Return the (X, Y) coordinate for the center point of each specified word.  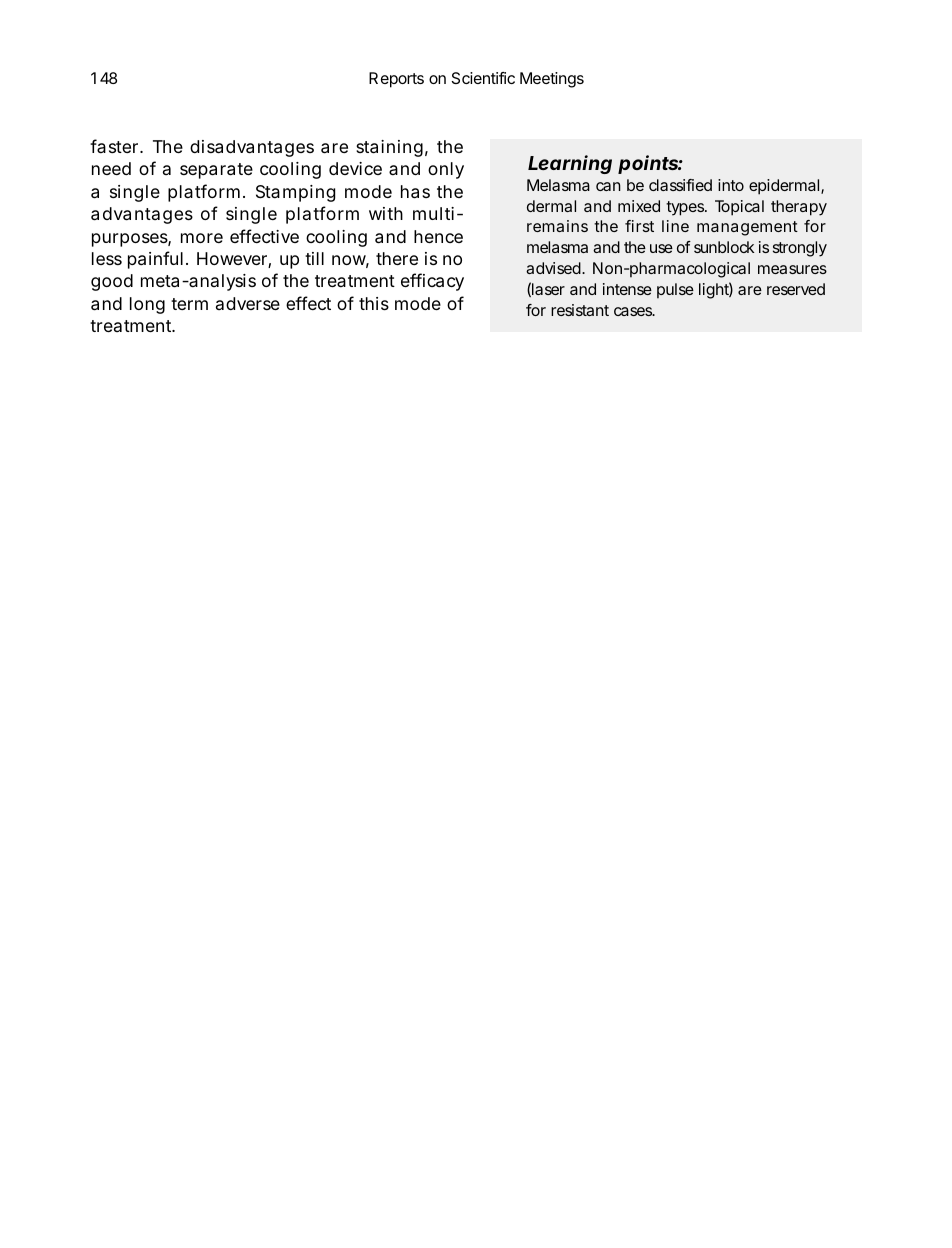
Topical (739, 208)
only (446, 170)
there (397, 258)
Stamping (295, 193)
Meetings (552, 80)
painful (155, 260)
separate (216, 171)
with (386, 213)
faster (116, 146)
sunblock (724, 247)
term (189, 304)
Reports (396, 80)
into (731, 185)
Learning (570, 164)
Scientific (483, 78)
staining (389, 148)
